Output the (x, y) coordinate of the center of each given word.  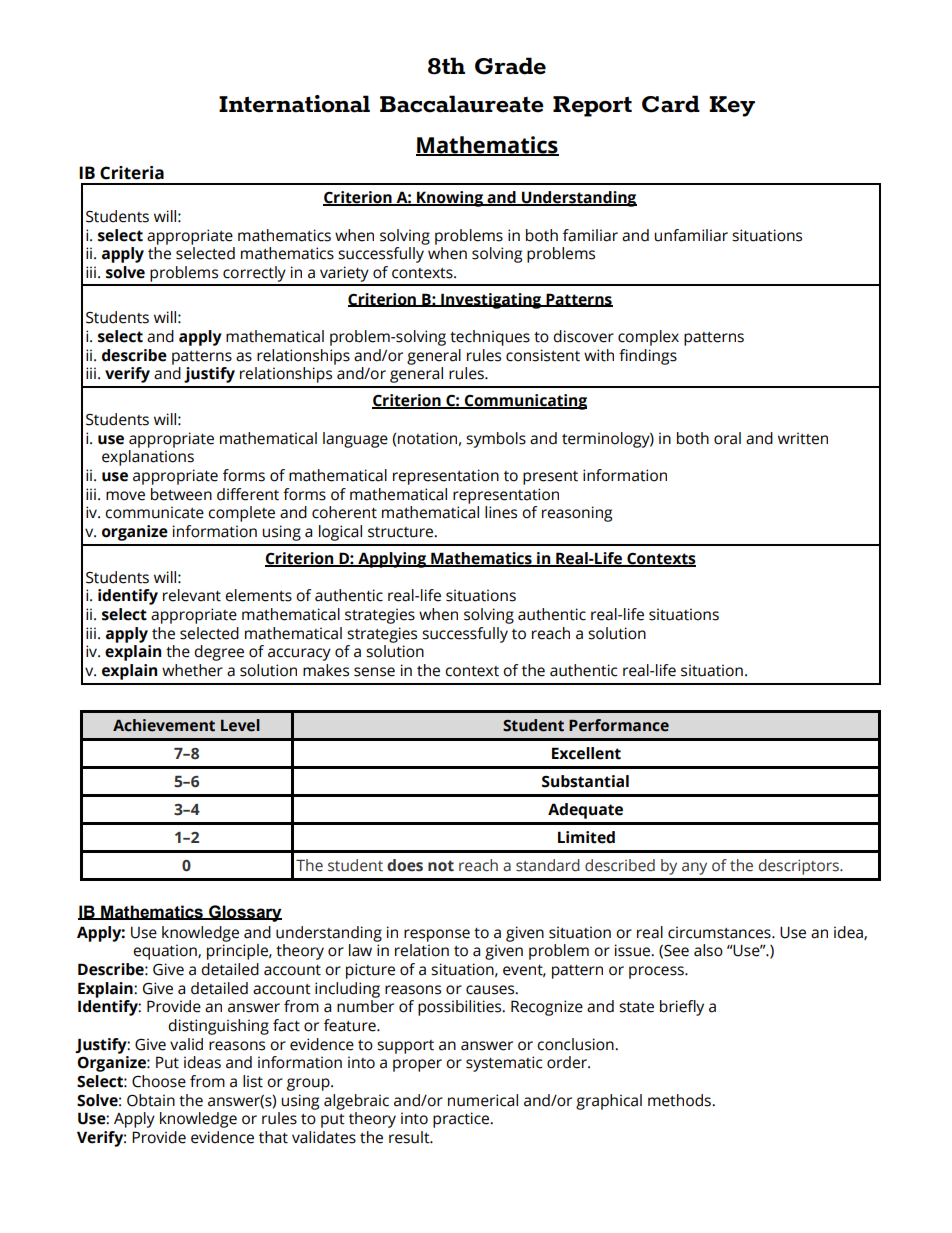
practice (462, 1120)
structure (401, 532)
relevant (192, 595)
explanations (148, 458)
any (694, 868)
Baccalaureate (462, 104)
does (405, 865)
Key (732, 106)
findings (648, 357)
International (294, 104)
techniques (490, 338)
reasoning (577, 514)
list (253, 1081)
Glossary (244, 913)
